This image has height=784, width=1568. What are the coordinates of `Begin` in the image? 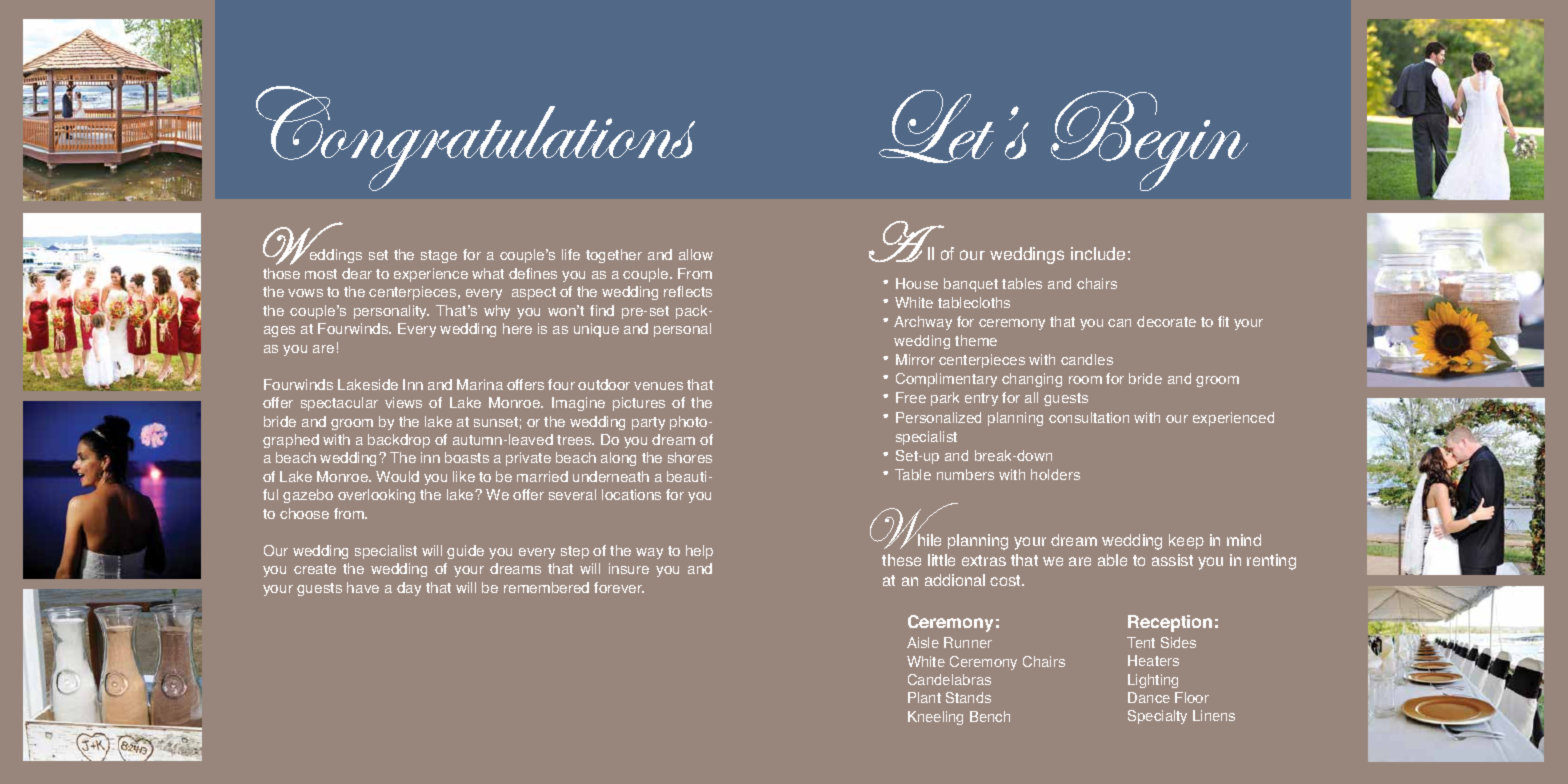 It's located at (1149, 141).
